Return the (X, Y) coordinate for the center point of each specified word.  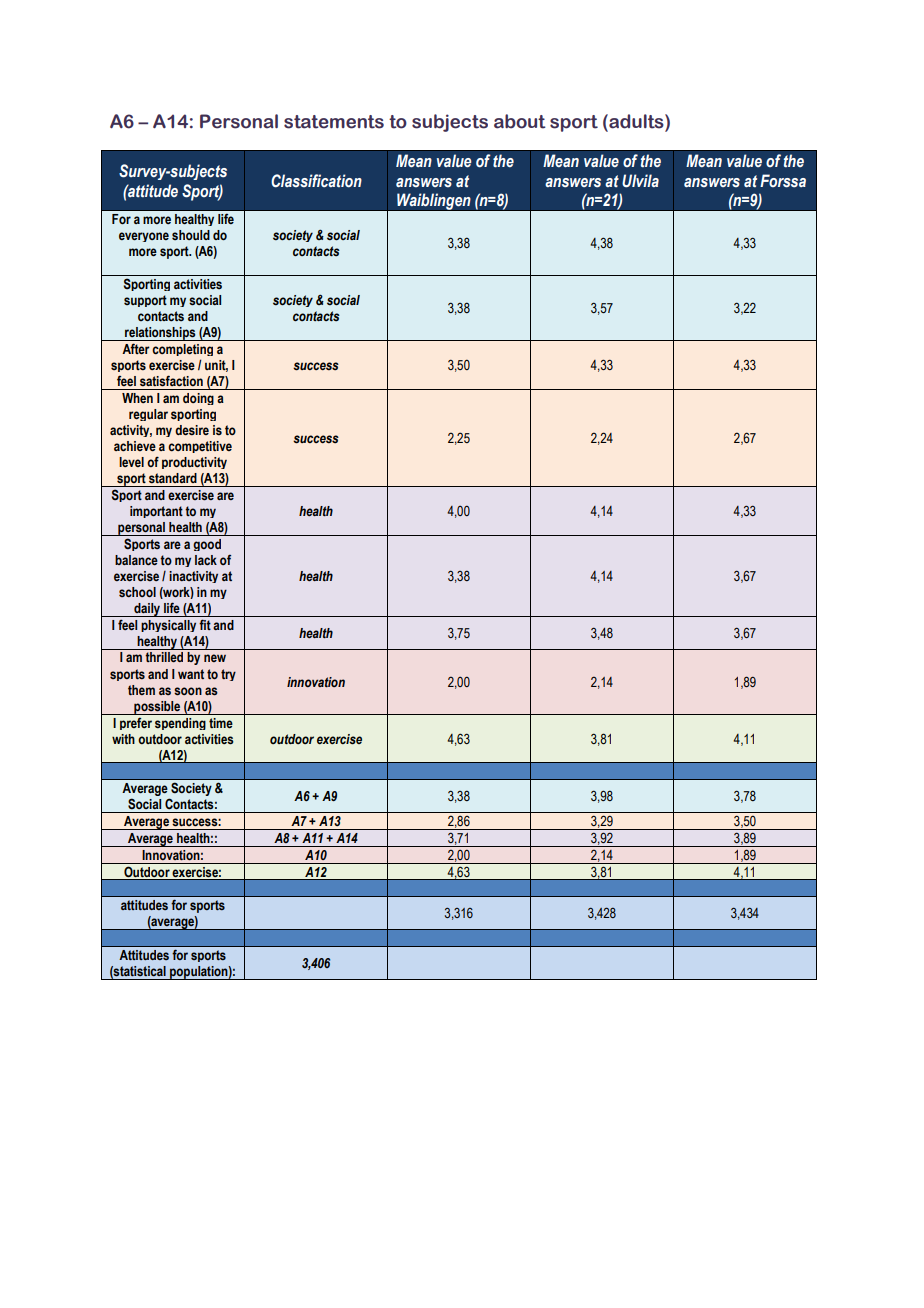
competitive (200, 447)
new (215, 658)
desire (192, 430)
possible (157, 708)
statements (334, 122)
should (191, 235)
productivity (194, 463)
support (145, 301)
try (228, 675)
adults (636, 121)
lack (206, 560)
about (520, 121)
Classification (316, 181)
